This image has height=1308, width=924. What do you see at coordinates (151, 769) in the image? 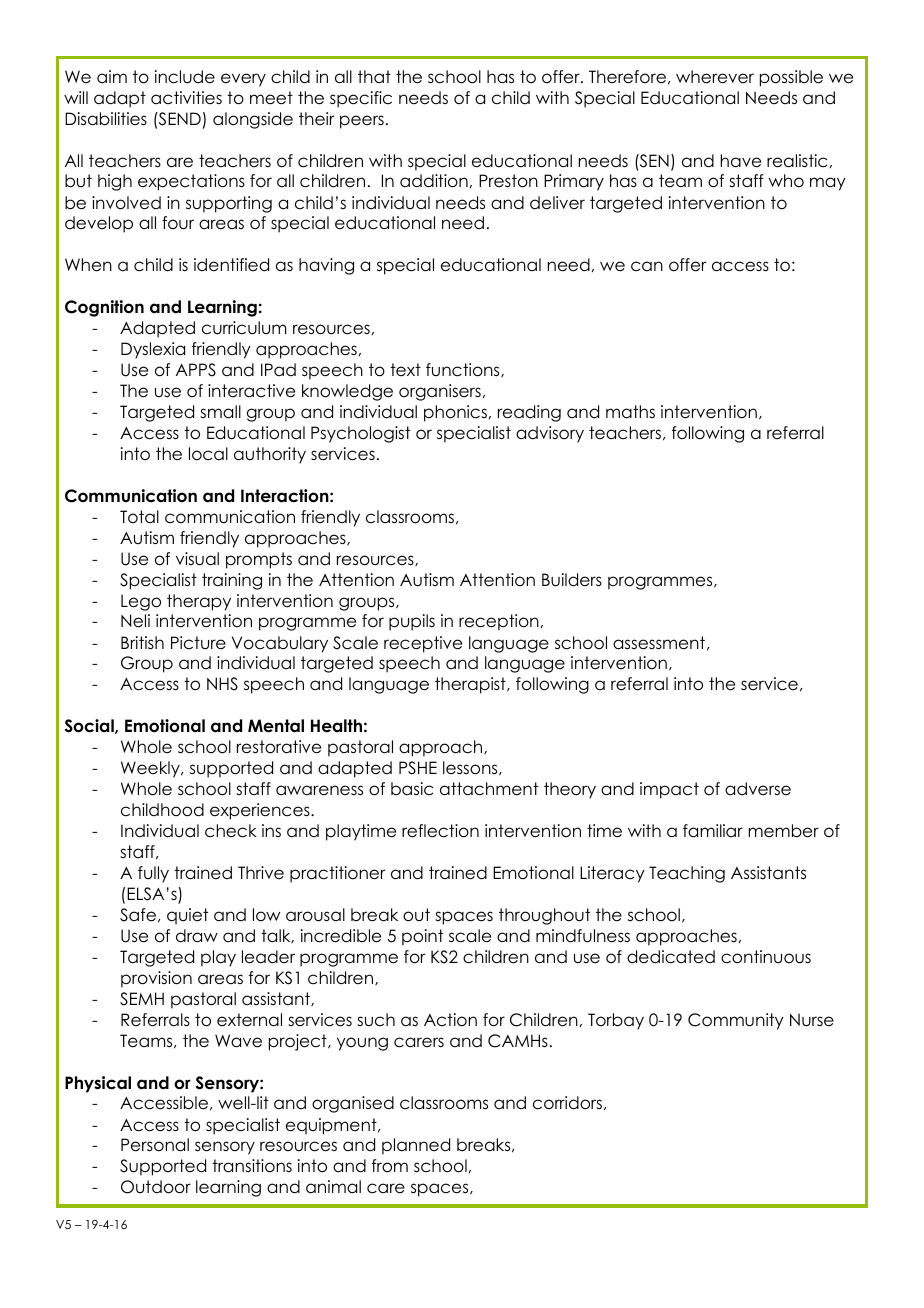
I see `Weekly` at bounding box center [151, 769].
